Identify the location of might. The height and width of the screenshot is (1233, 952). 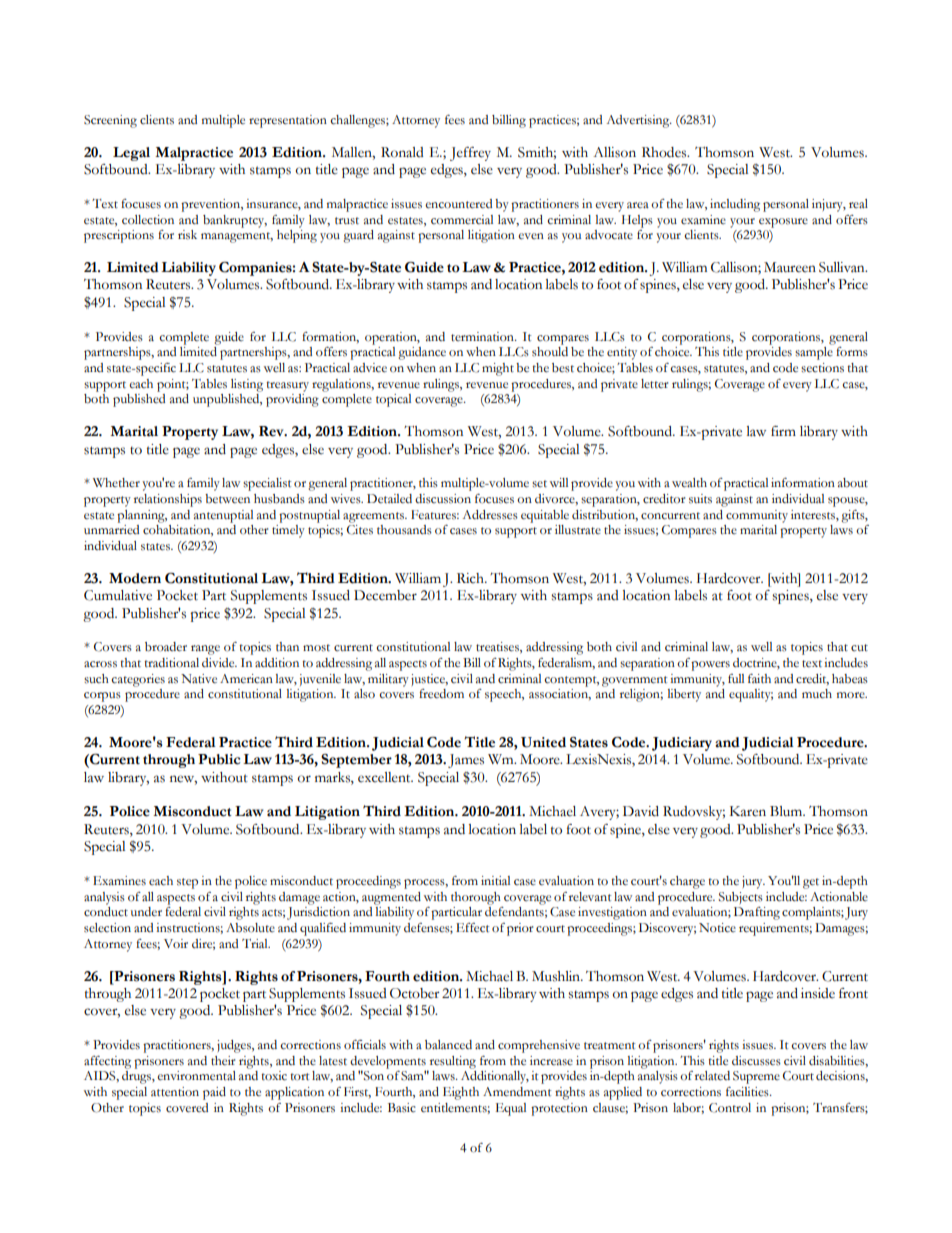
(498, 369).
